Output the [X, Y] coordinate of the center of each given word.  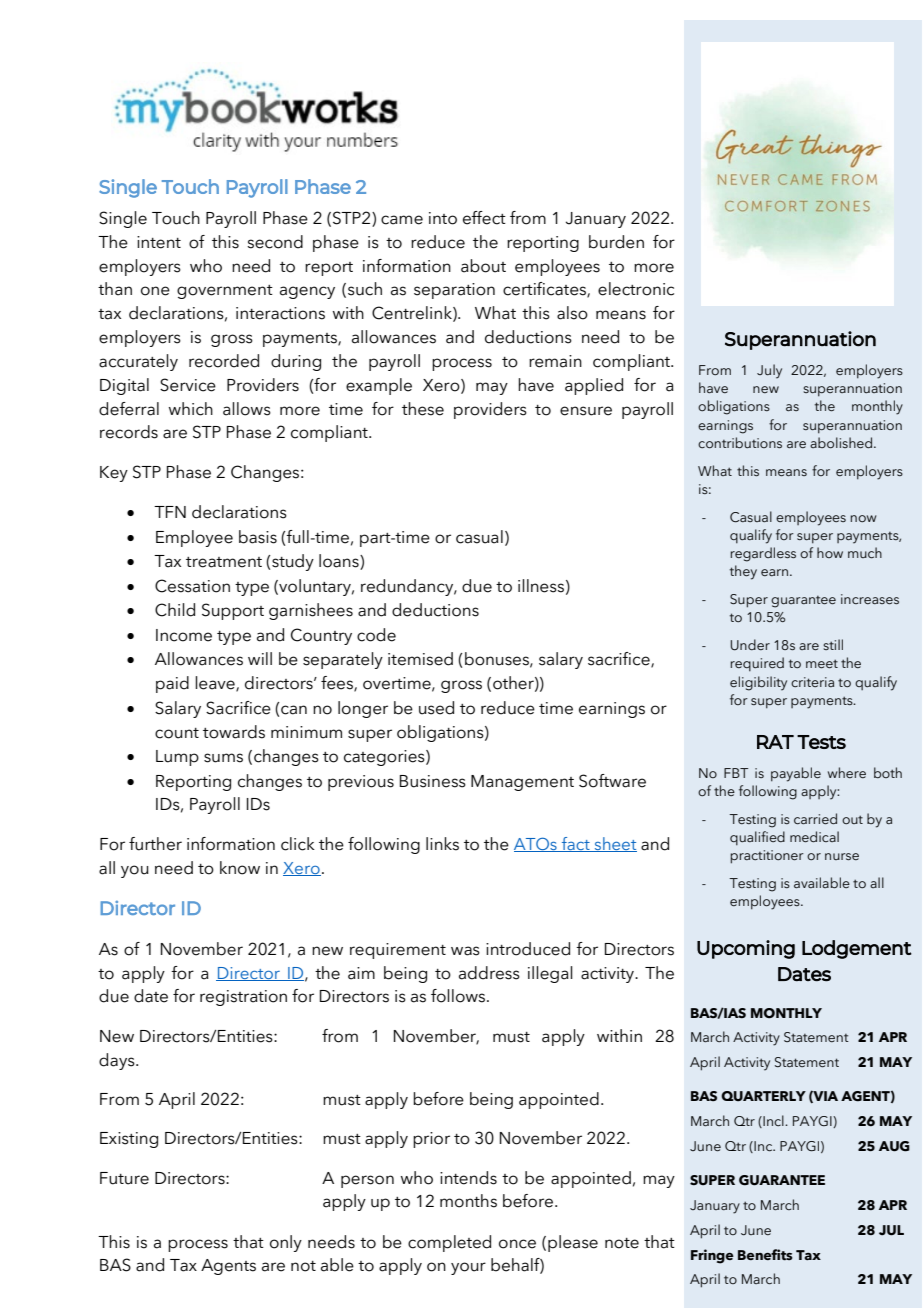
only [286, 1243]
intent [159, 242]
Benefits [765, 1255]
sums [223, 758]
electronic [636, 289]
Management [522, 783]
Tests [821, 742]
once [517, 1244]
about [483, 266]
